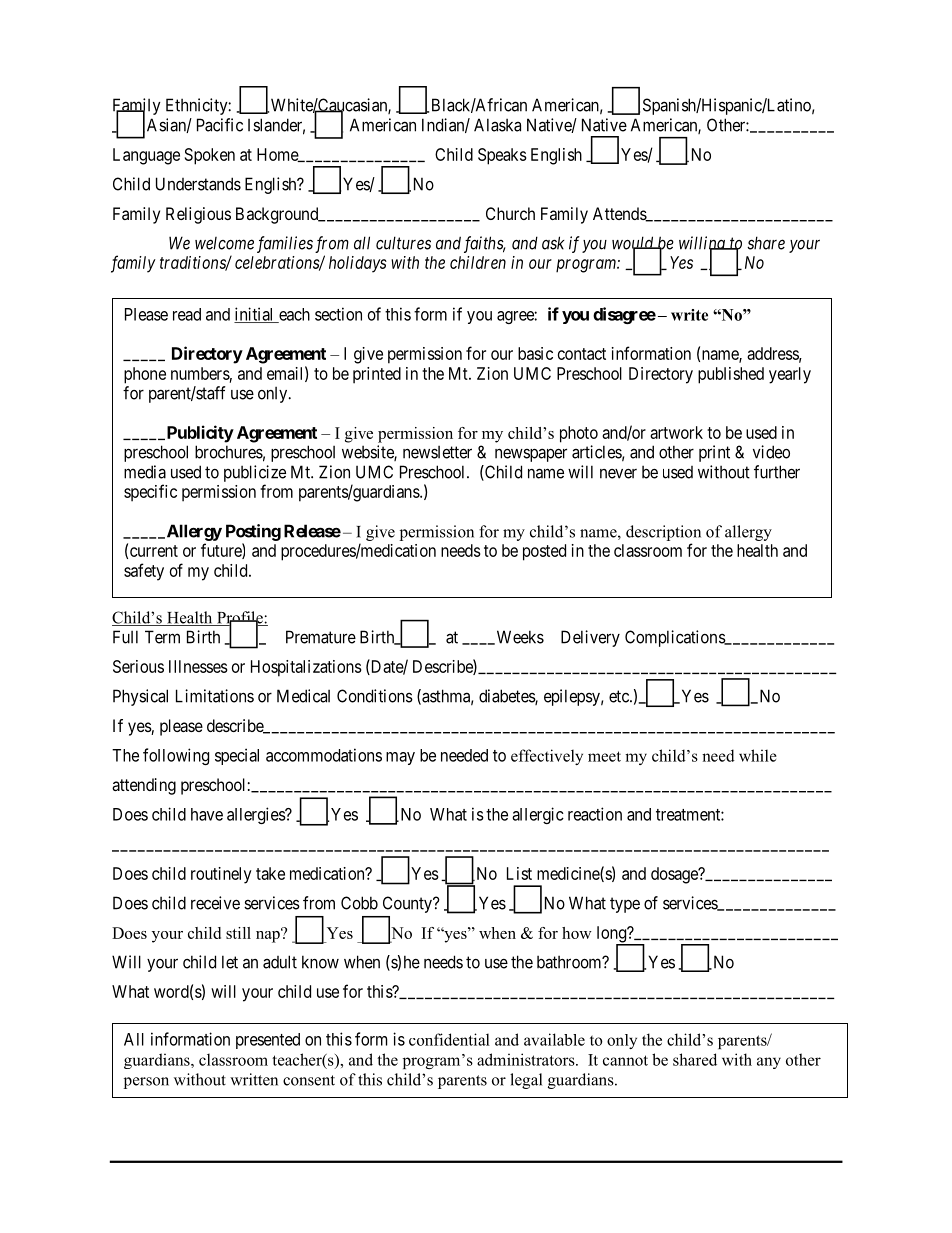 This screenshot has width=952, height=1233. What do you see at coordinates (502, 156) in the screenshot?
I see `Speaks` at bounding box center [502, 156].
